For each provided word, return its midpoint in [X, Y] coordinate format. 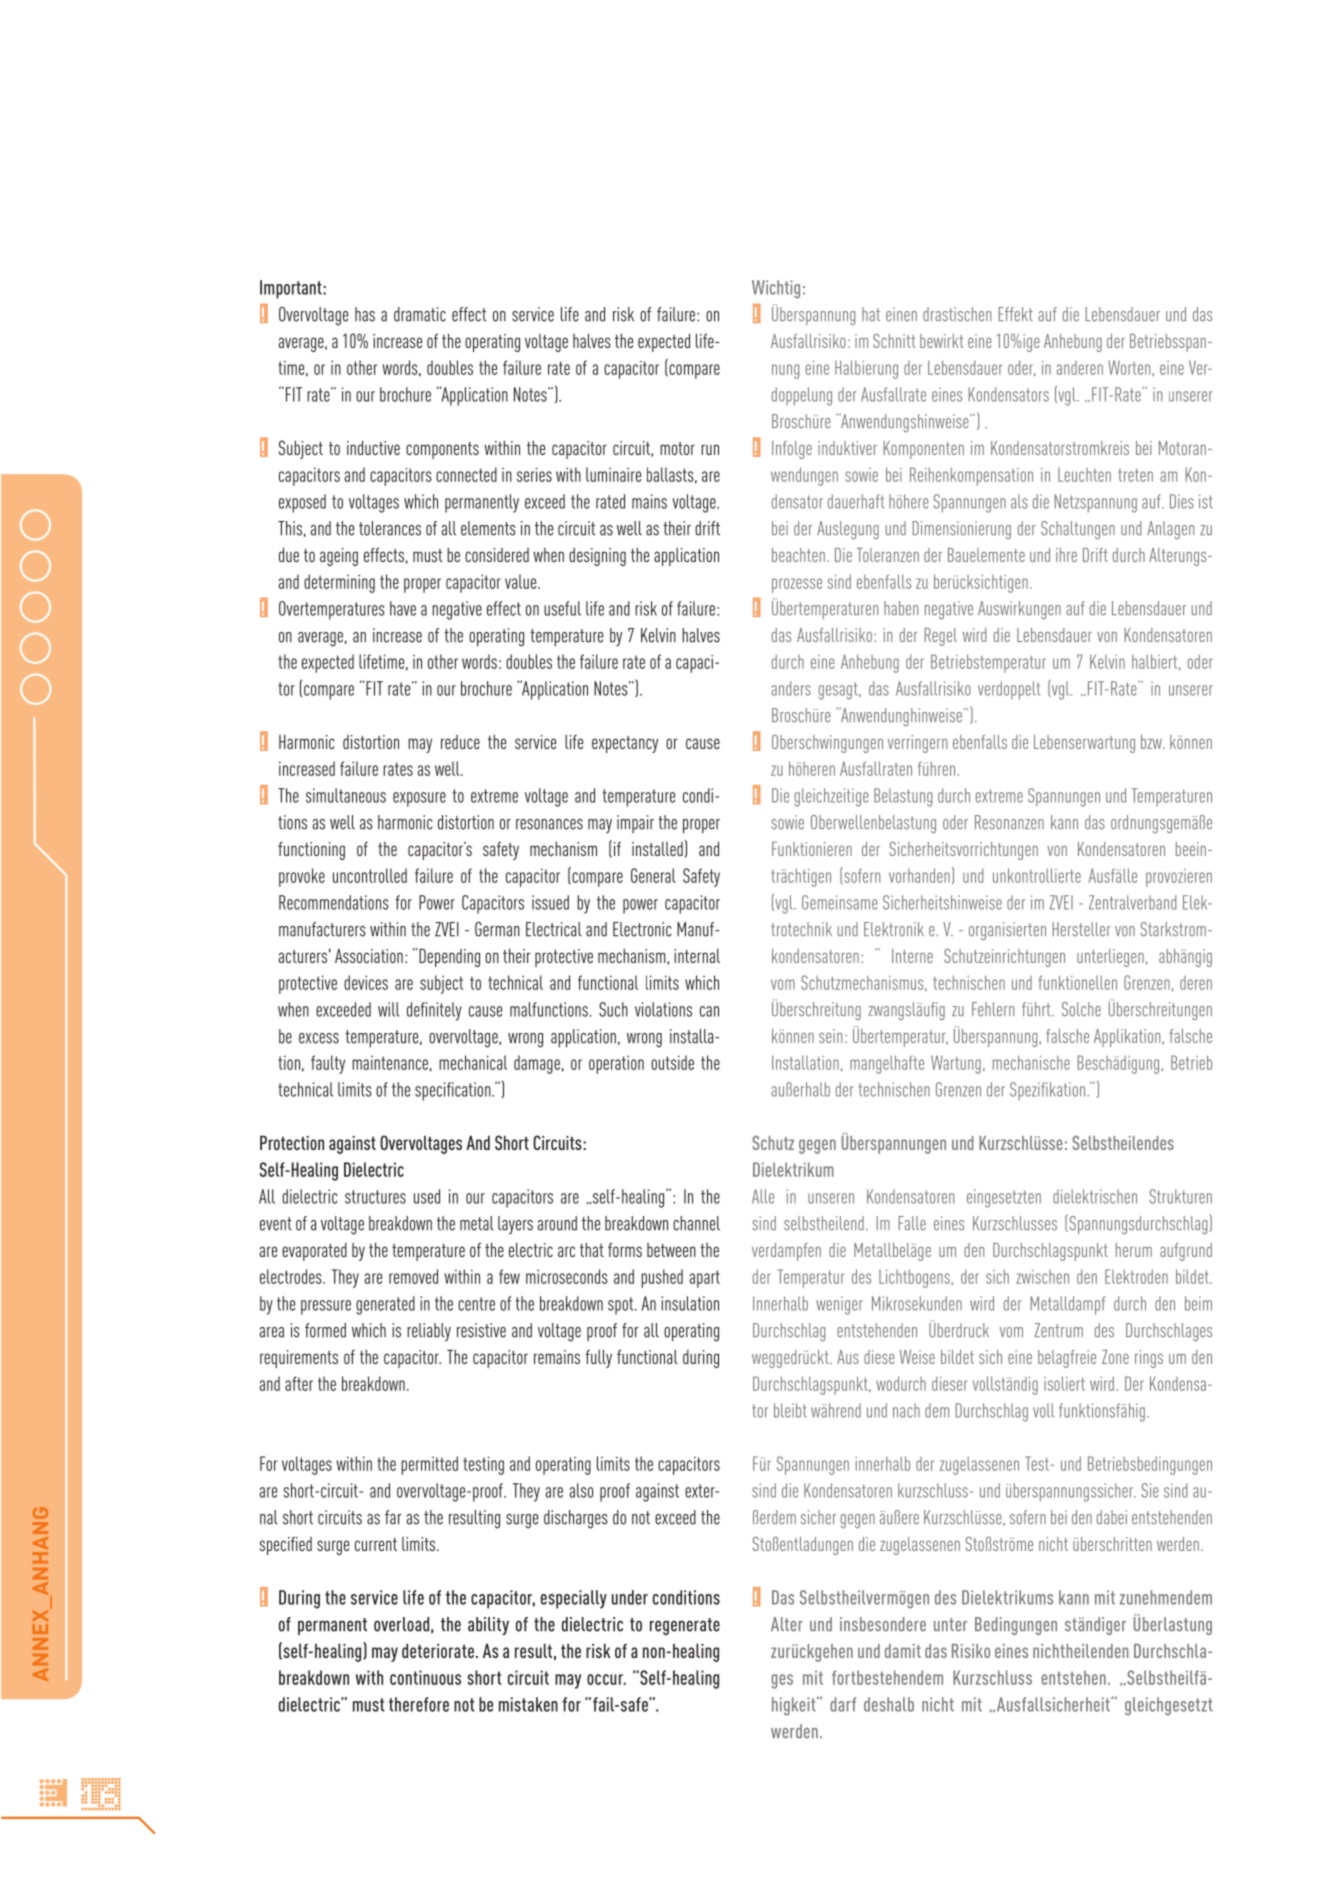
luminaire [613, 474]
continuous [425, 1677]
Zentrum [1058, 1330]
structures [375, 1197]
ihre [1066, 555]
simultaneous [346, 795]
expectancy [625, 744]
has [365, 314]
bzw [1152, 742]
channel [696, 1223]
